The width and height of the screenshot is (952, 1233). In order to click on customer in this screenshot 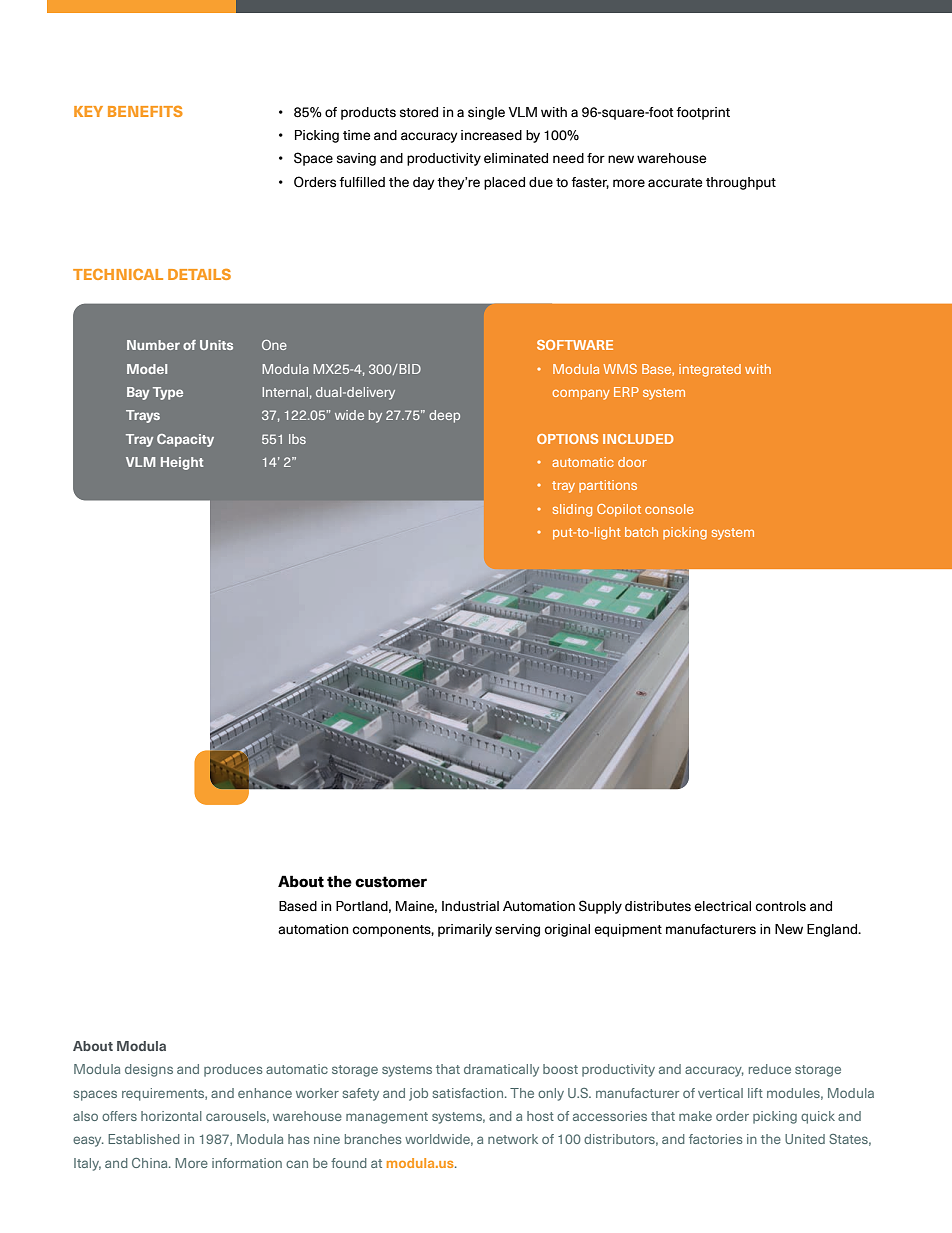, I will do `click(391, 882)`.
